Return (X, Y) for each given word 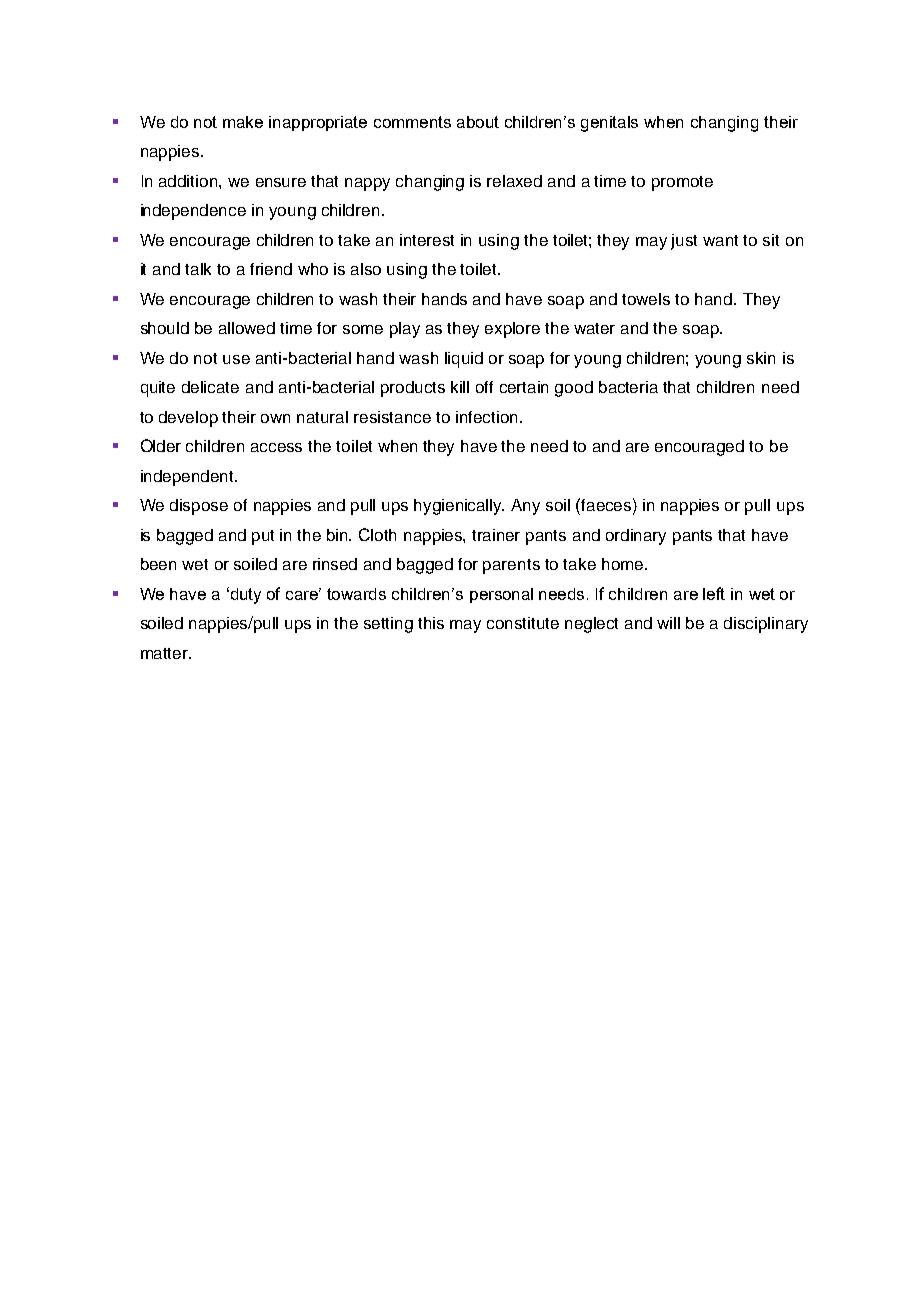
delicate (210, 387)
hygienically (459, 507)
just (684, 242)
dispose (199, 507)
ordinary (636, 537)
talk (198, 269)
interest (427, 240)
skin (761, 358)
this (431, 623)
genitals (609, 124)
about (478, 122)
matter (166, 653)
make (243, 122)
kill (460, 387)
